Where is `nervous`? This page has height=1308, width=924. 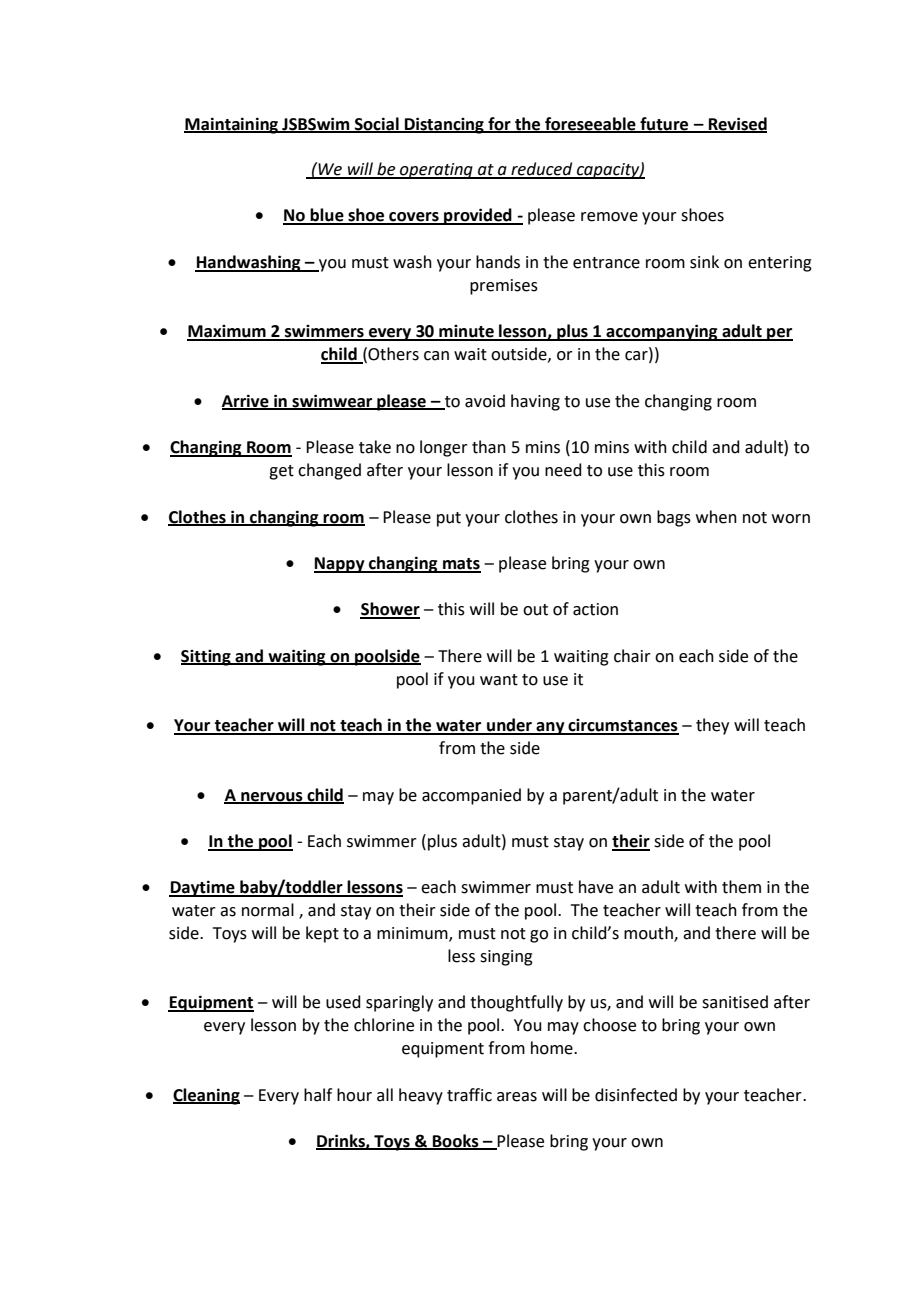 nervous is located at coordinates (272, 797).
